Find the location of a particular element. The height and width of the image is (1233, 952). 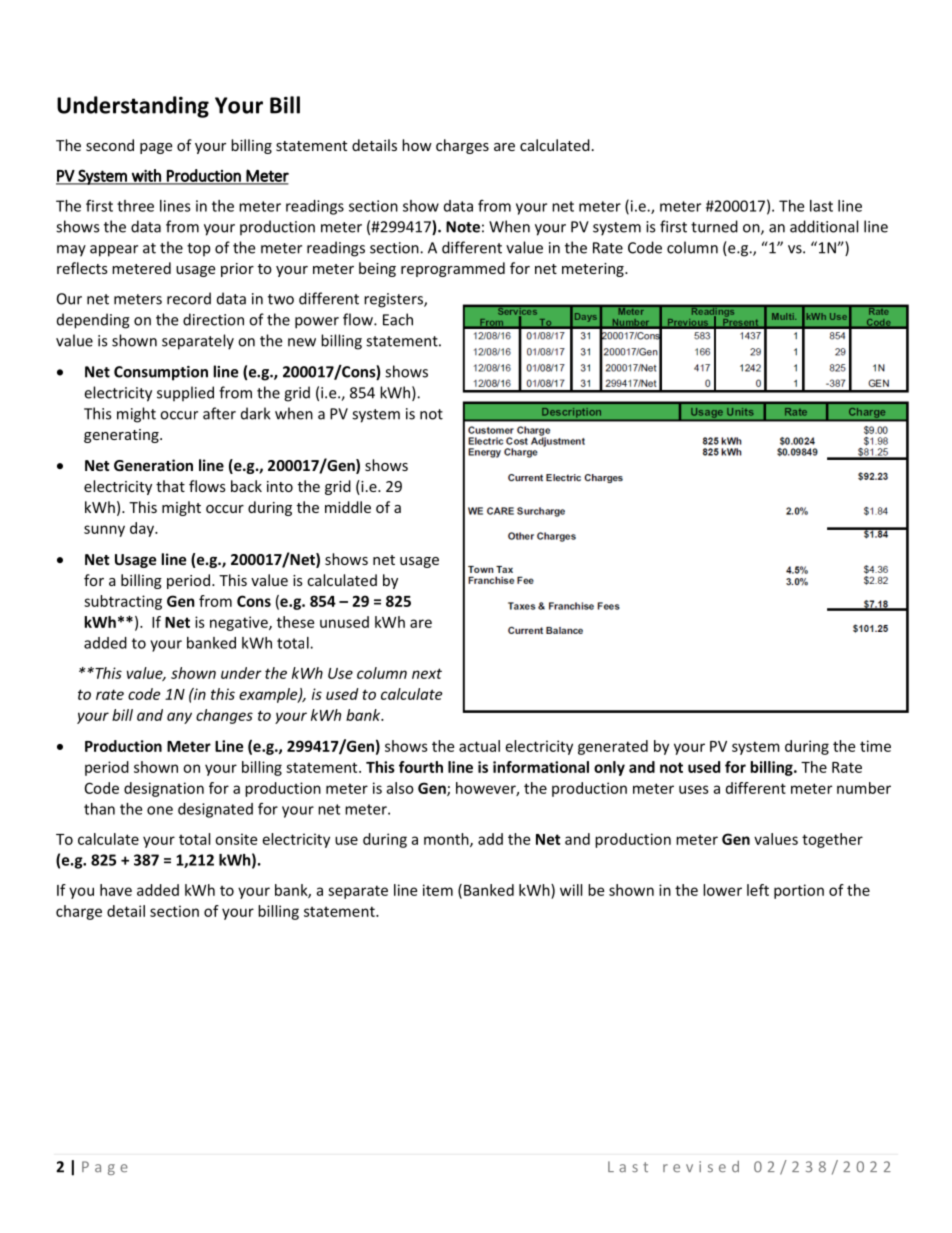

revised is located at coordinates (701, 1166).
